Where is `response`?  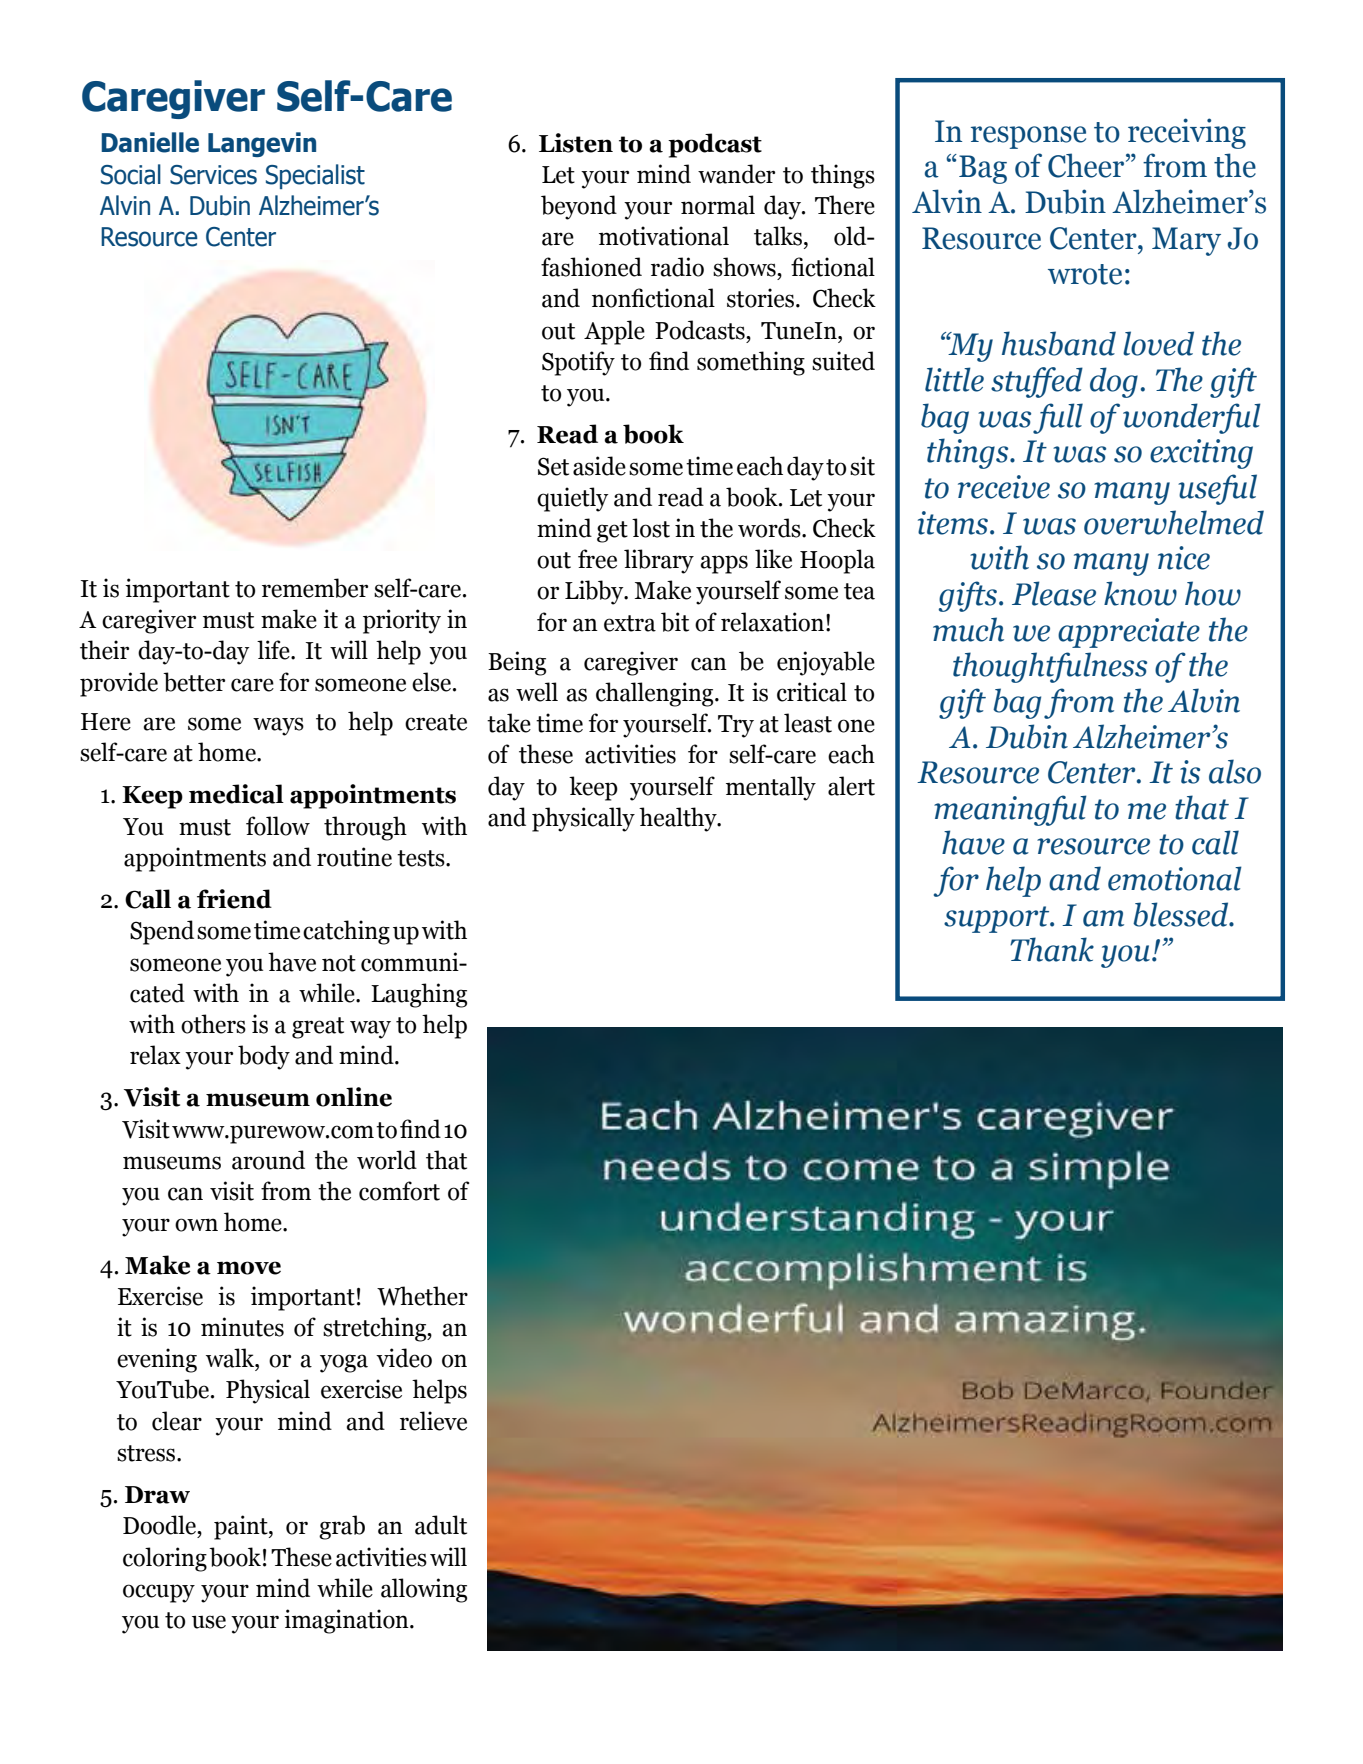
response is located at coordinates (1028, 137).
